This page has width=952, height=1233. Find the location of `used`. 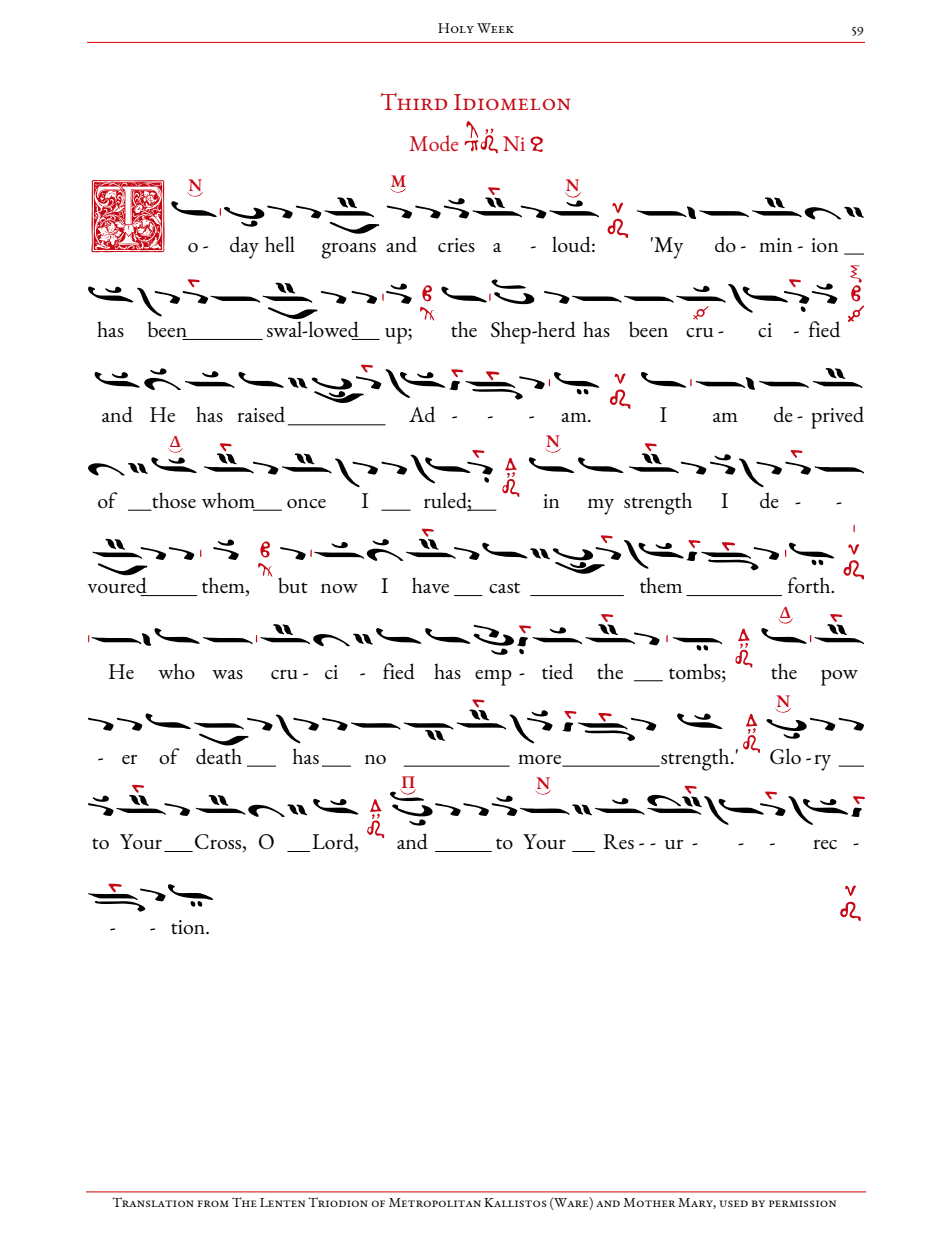

used is located at coordinates (733, 1203).
